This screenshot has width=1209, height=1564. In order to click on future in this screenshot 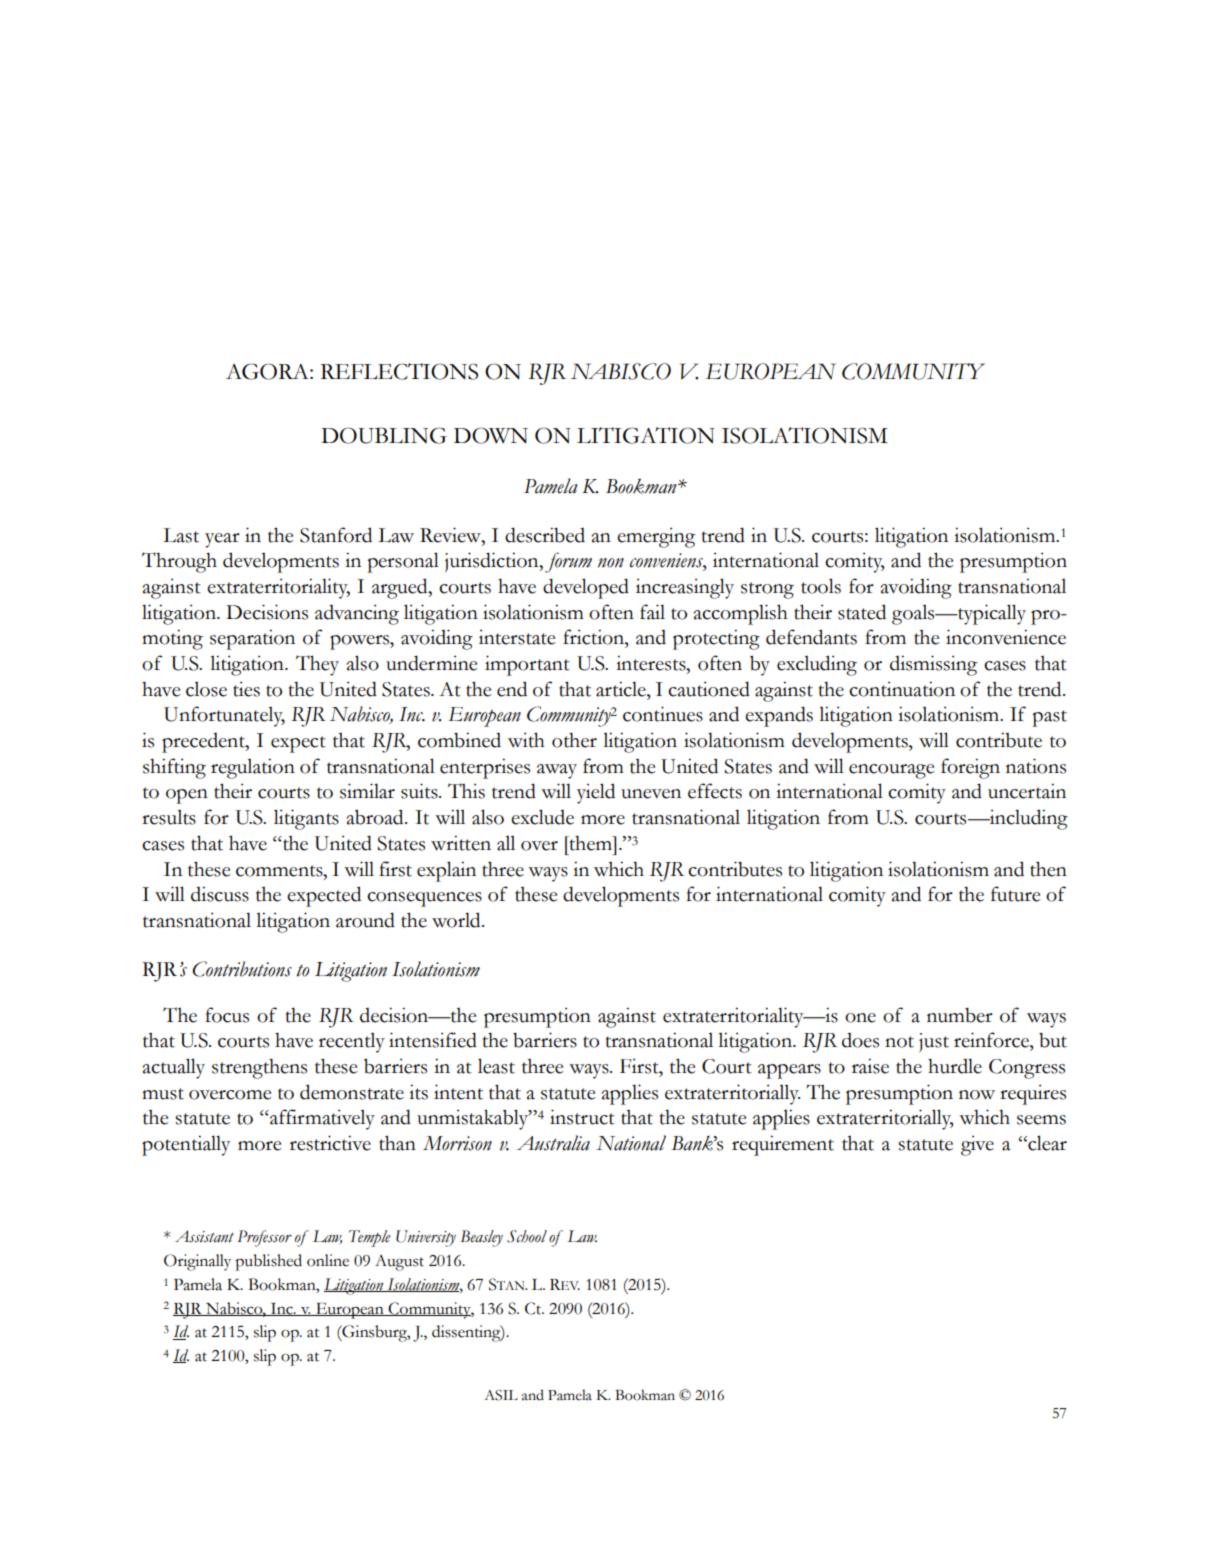, I will do `click(1016, 894)`.
